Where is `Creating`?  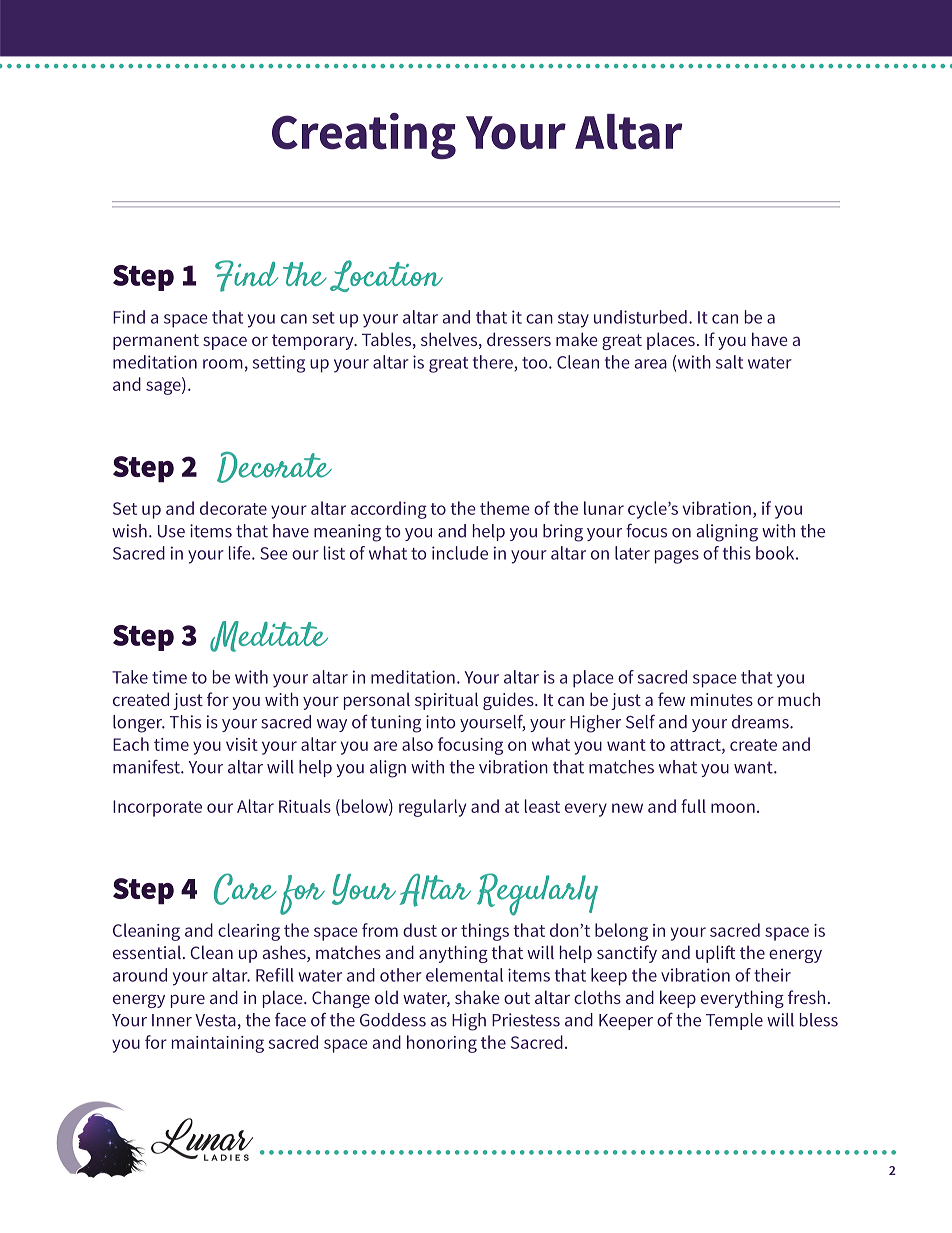
Creating is located at coordinates (364, 136).
